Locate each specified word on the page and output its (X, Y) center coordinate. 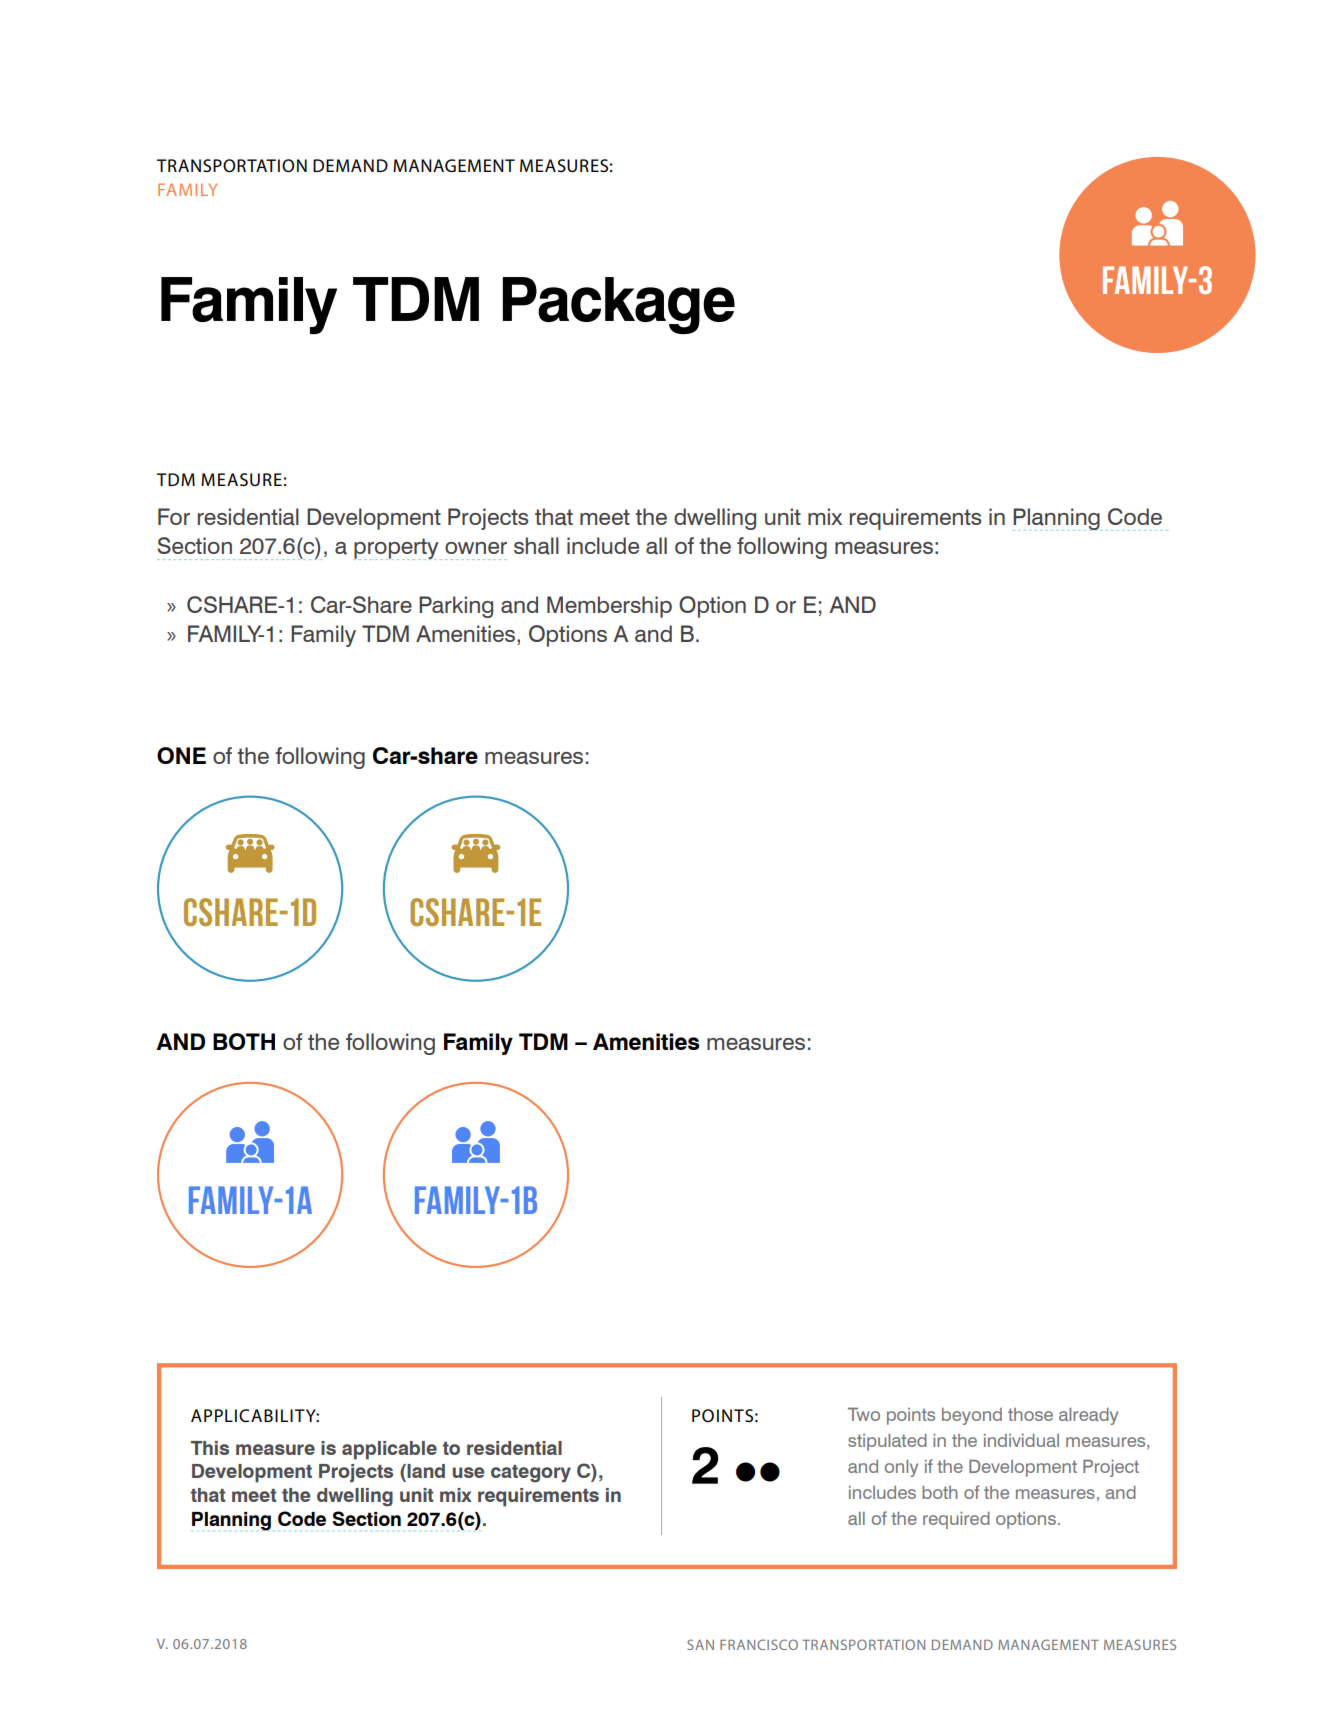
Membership (609, 607)
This (210, 1448)
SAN (700, 1644)
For (174, 516)
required (956, 1520)
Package (619, 305)
